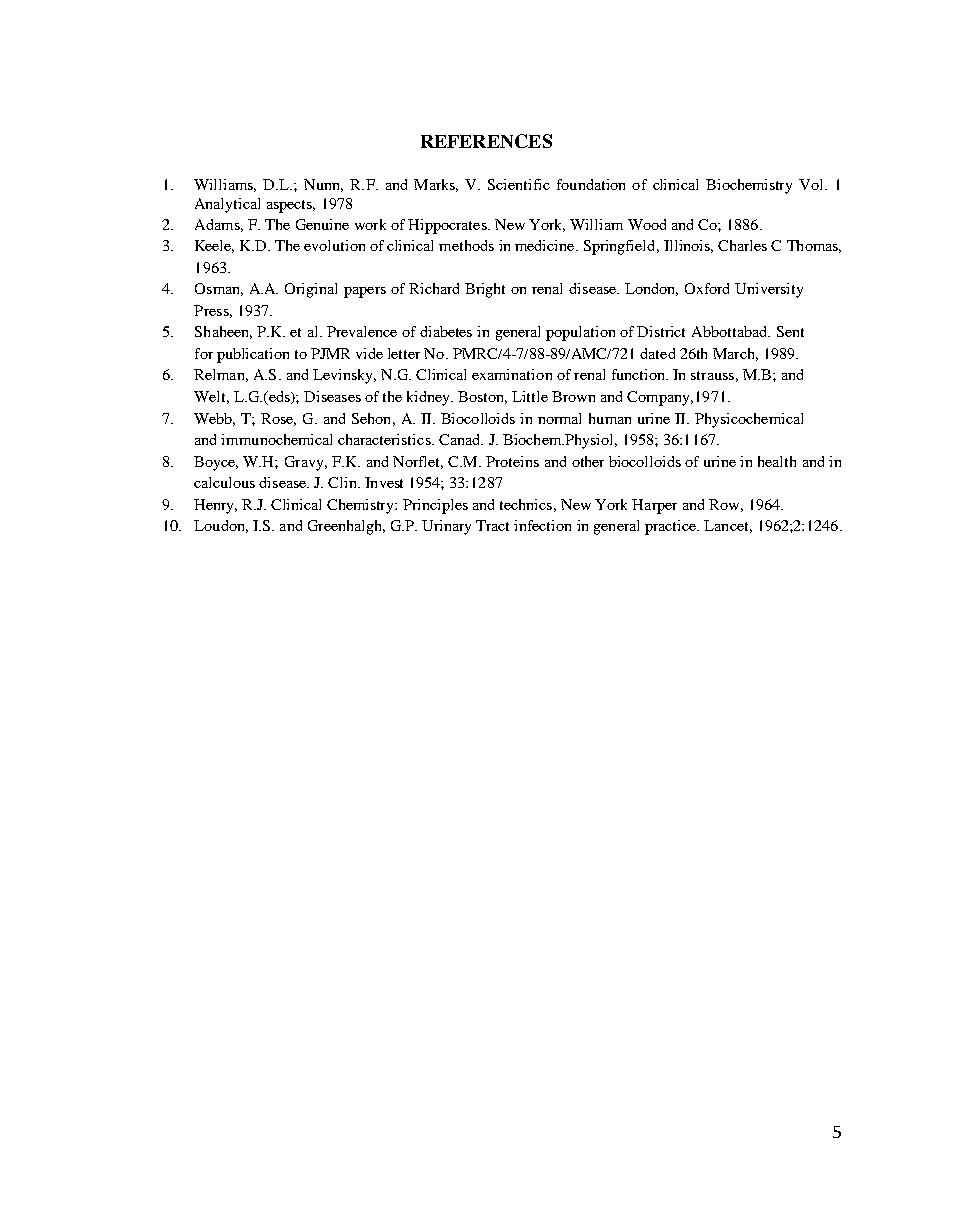  I want to click on District, so click(661, 331).
